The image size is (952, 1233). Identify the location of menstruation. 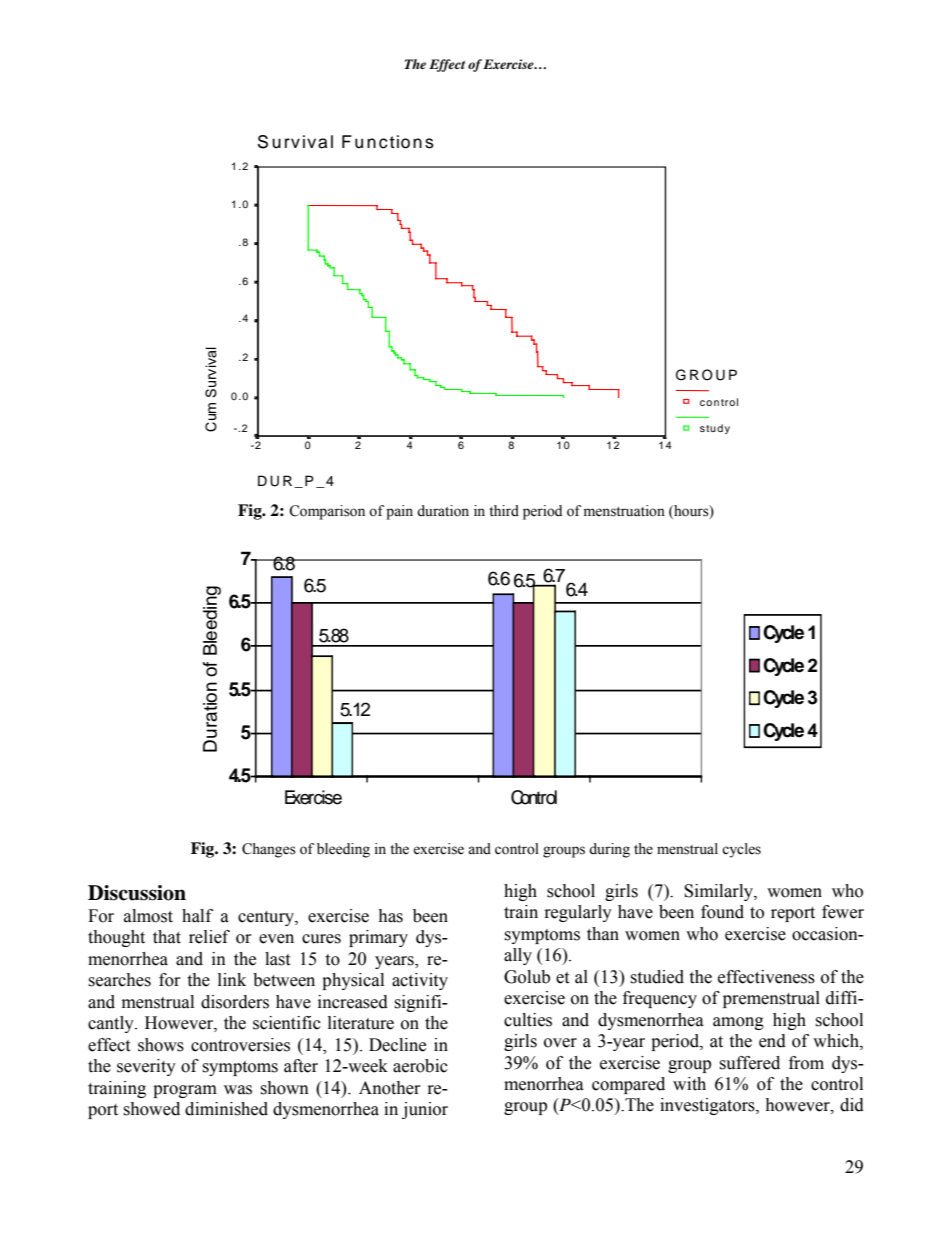
(624, 511).
